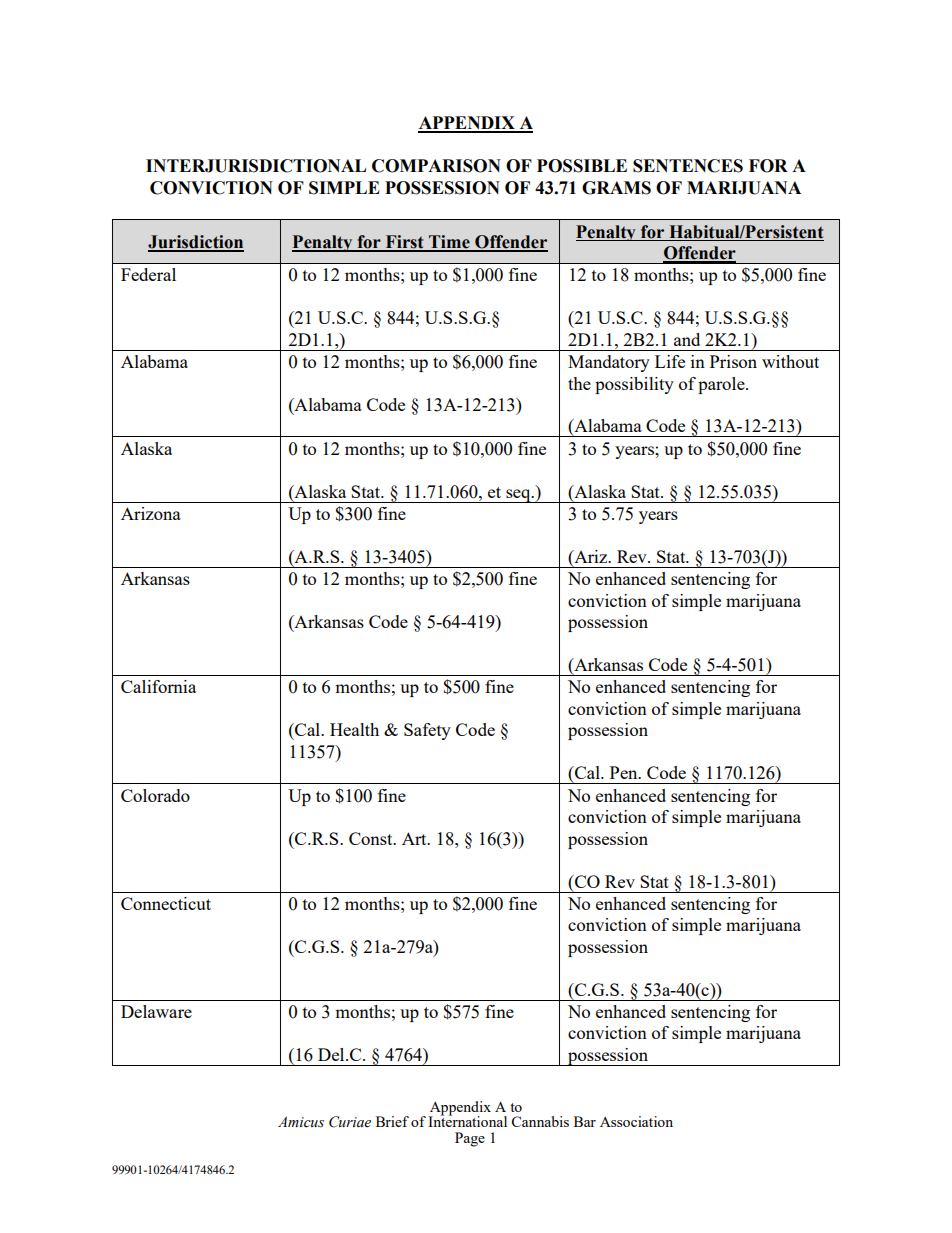  What do you see at coordinates (427, 731) in the page?
I see `Safety` at bounding box center [427, 731].
